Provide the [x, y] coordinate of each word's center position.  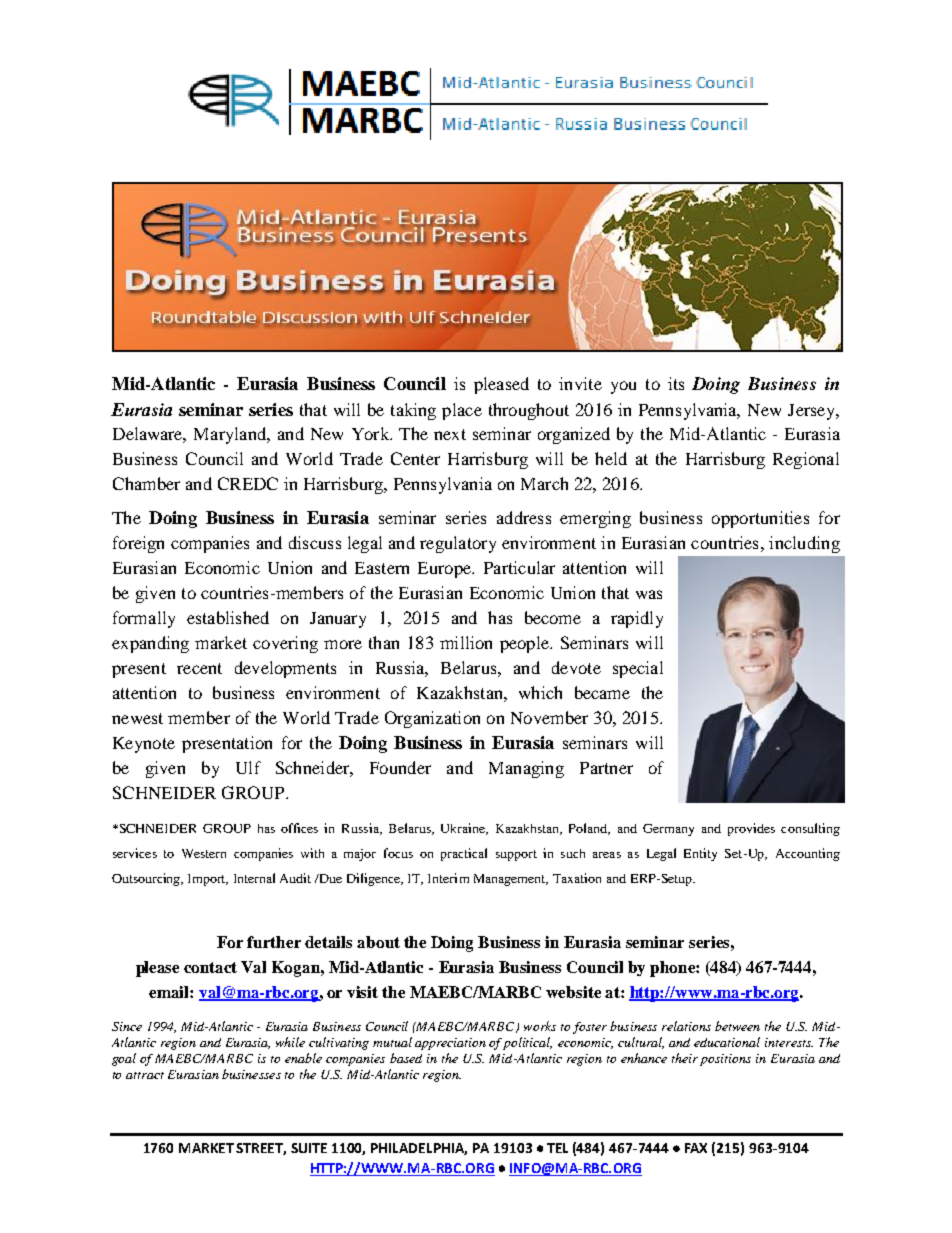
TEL [557, 1148]
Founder [400, 767]
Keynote [144, 745]
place [462, 411]
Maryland [231, 435]
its [676, 383]
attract [145, 1075]
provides [751, 829]
